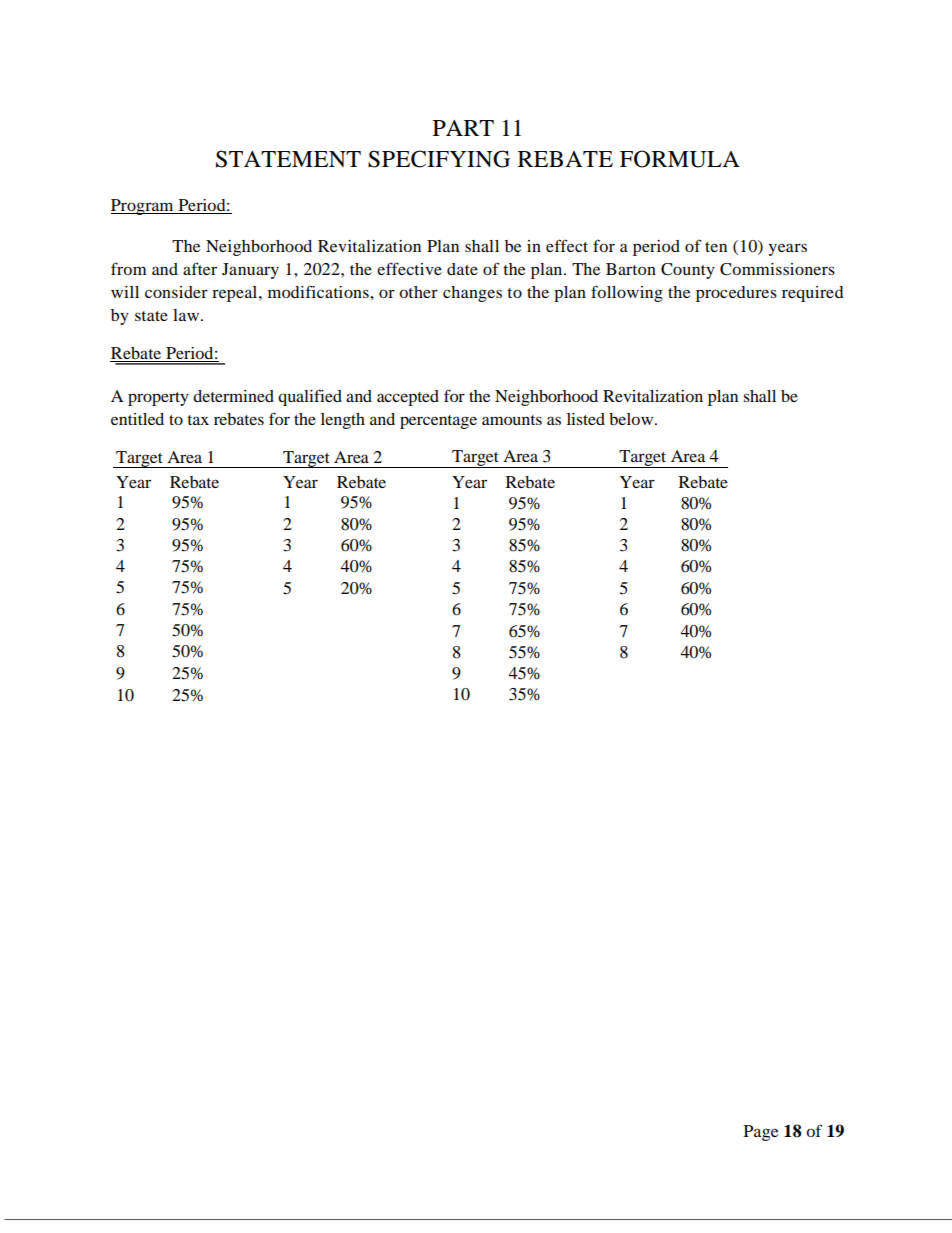  Describe the element at coordinates (408, 398) in the screenshot. I see `accepted` at that location.
